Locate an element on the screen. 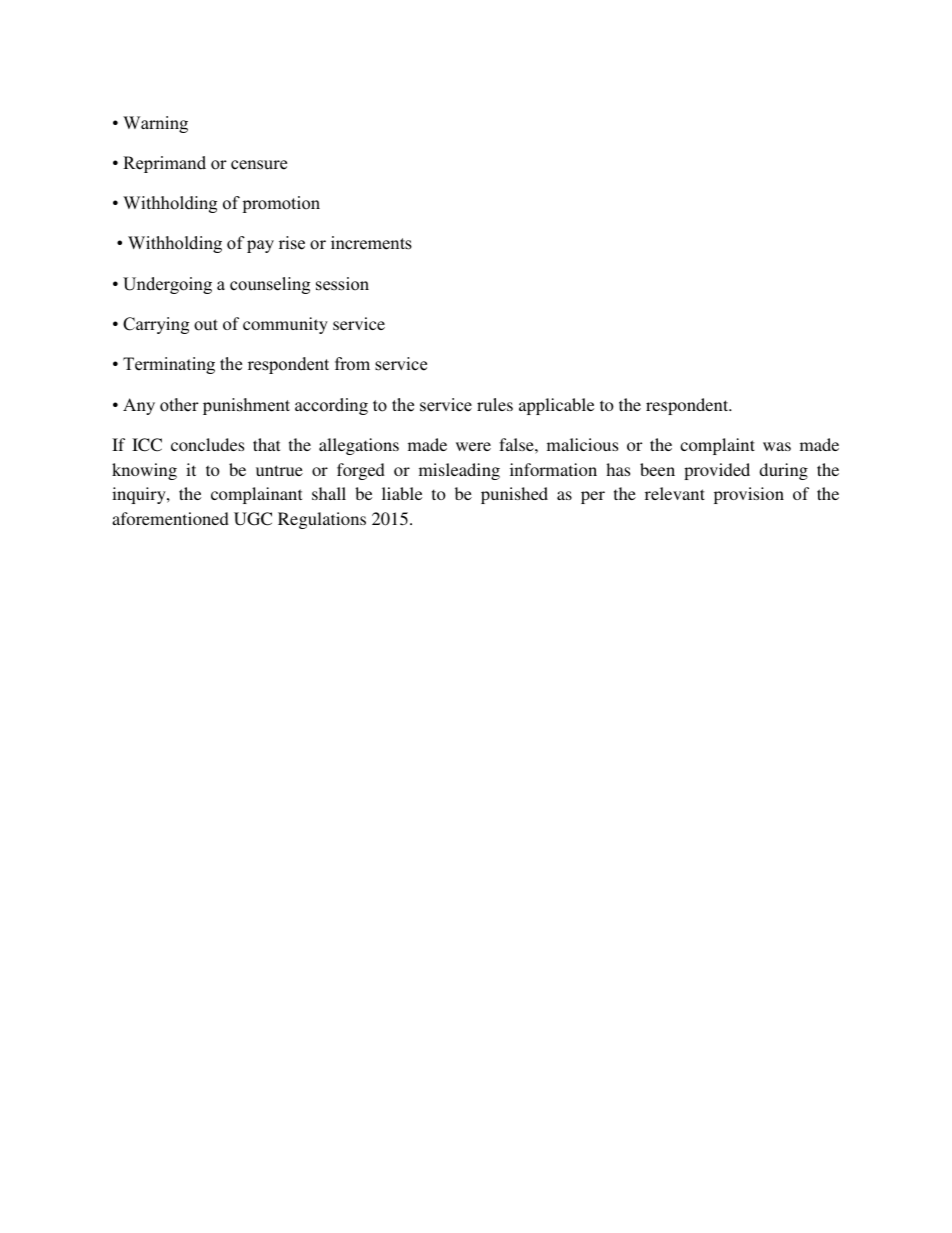 The height and width of the screenshot is (1233, 952). punished is located at coordinates (514, 495).
